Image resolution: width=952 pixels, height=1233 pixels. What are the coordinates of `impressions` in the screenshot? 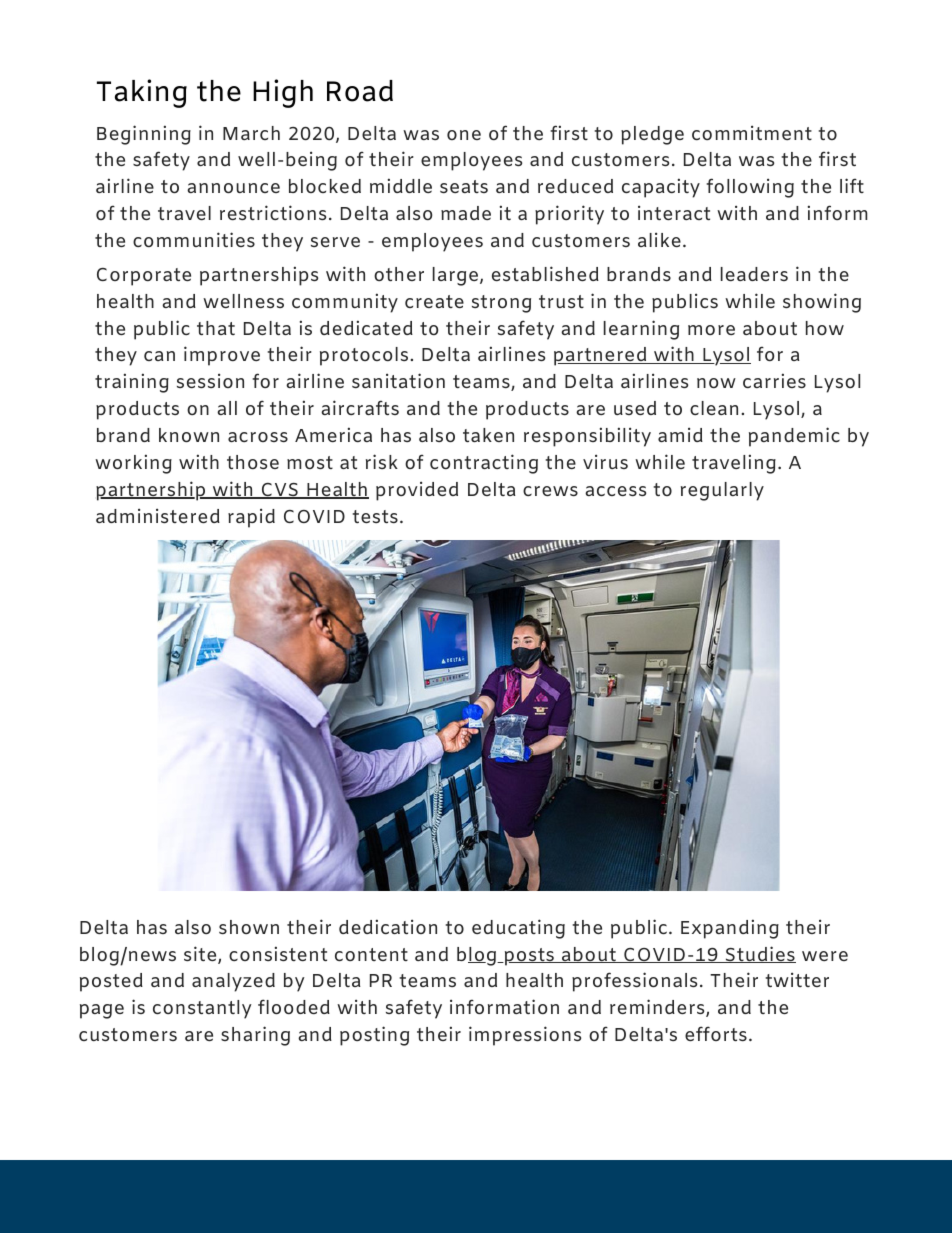 It's located at (525, 1036).
